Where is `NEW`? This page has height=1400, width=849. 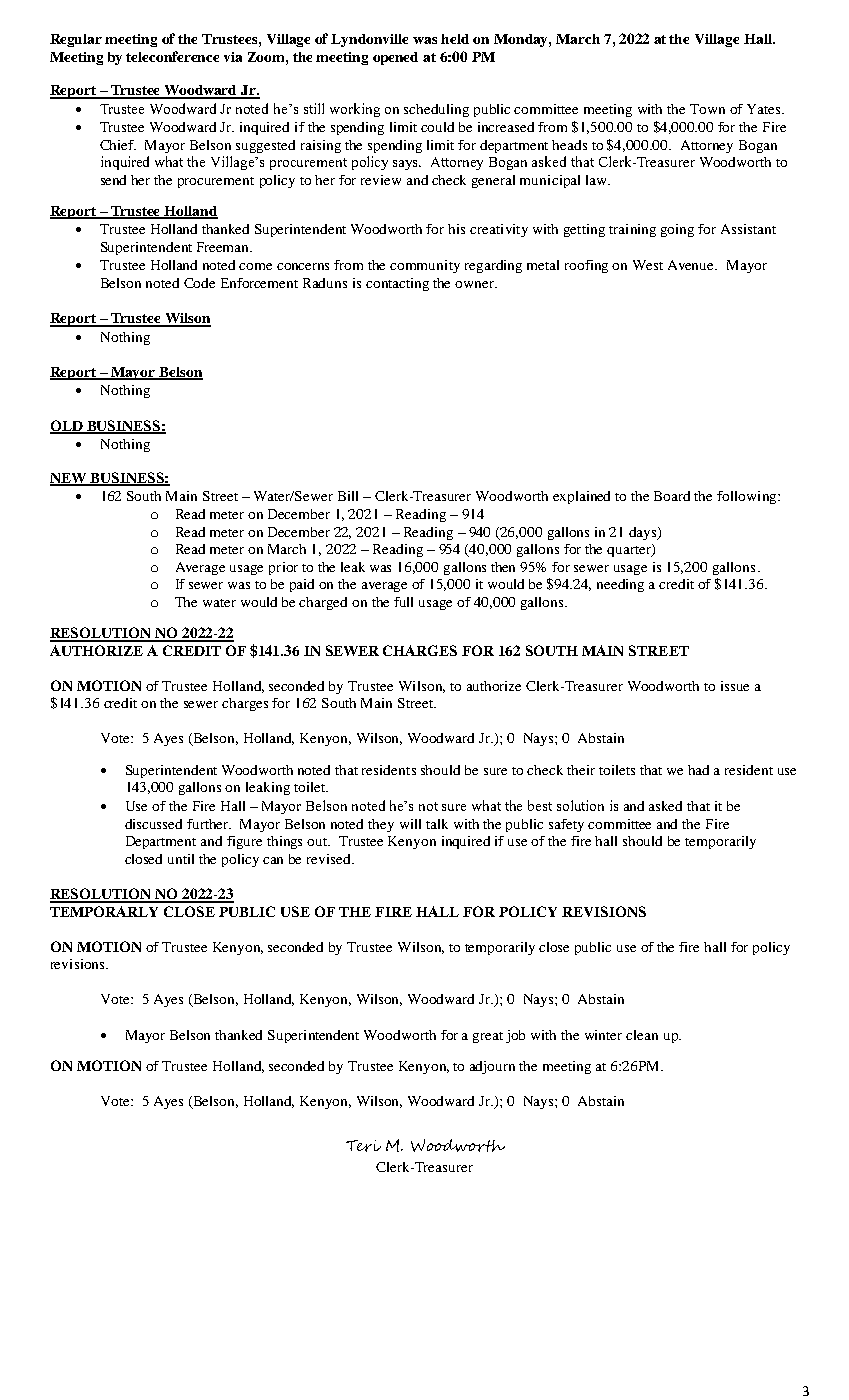
NEW is located at coordinates (69, 479).
